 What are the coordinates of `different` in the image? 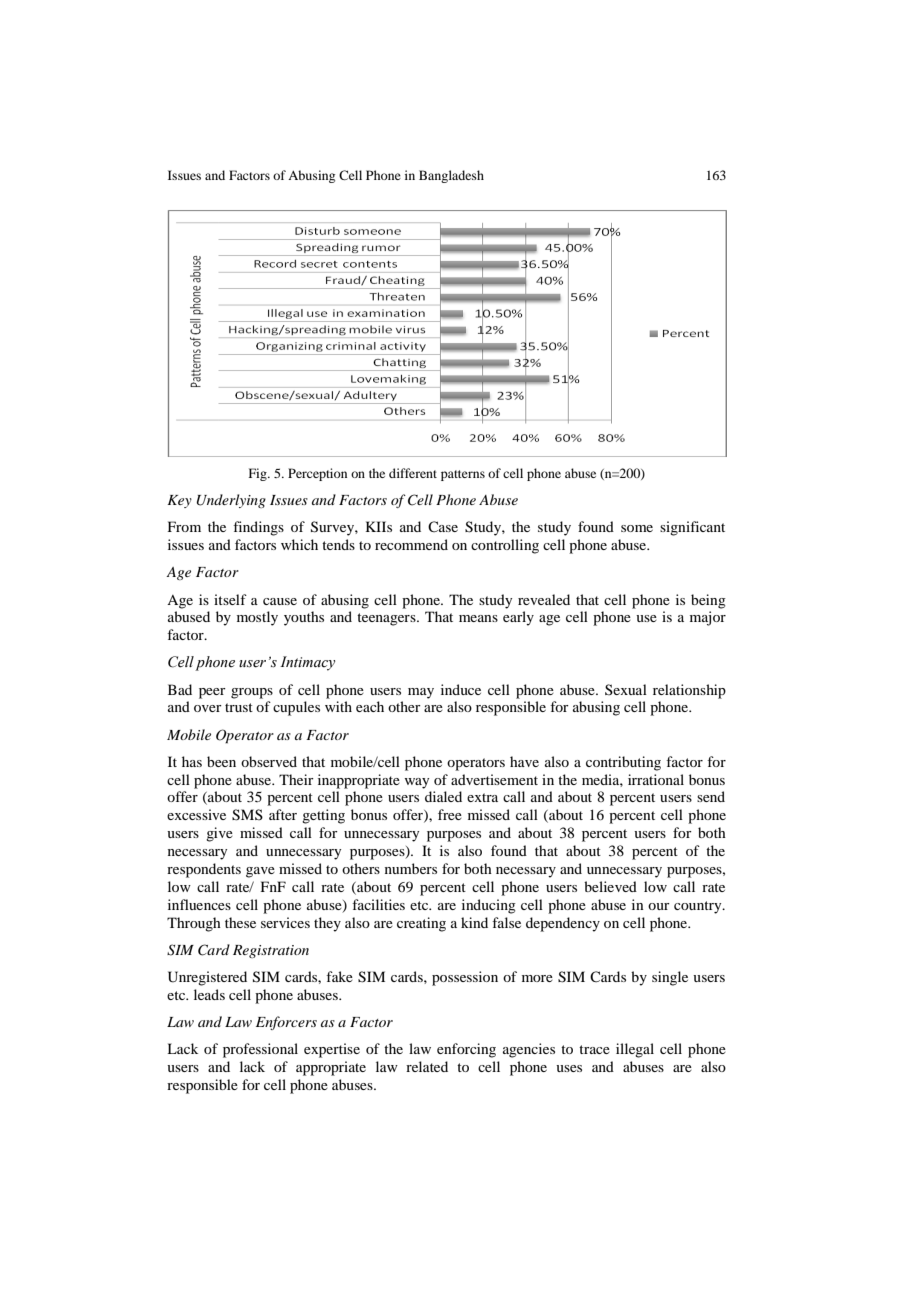 It's located at (413, 473).
